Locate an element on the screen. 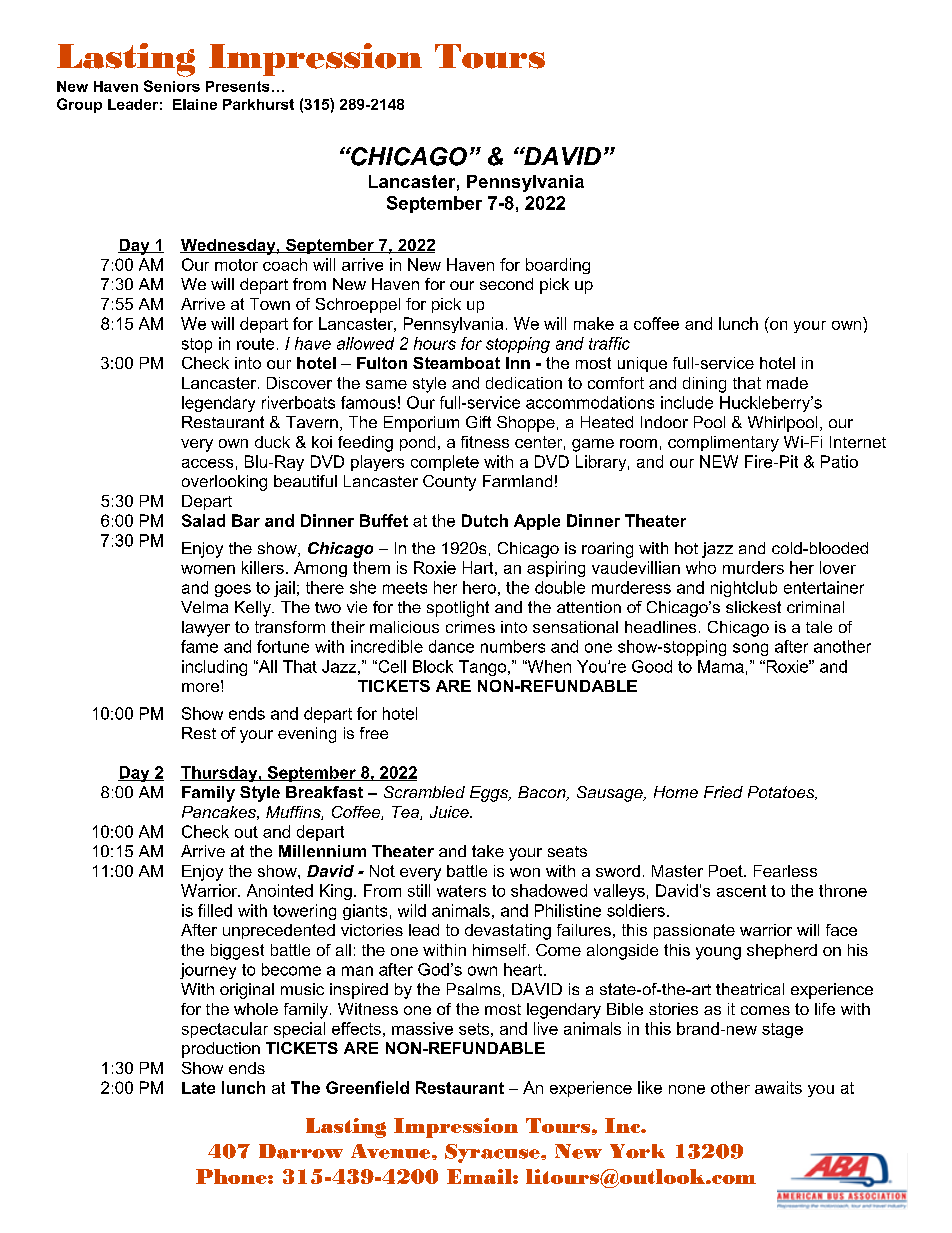 The height and width of the screenshot is (1233, 952). make is located at coordinates (594, 323).
